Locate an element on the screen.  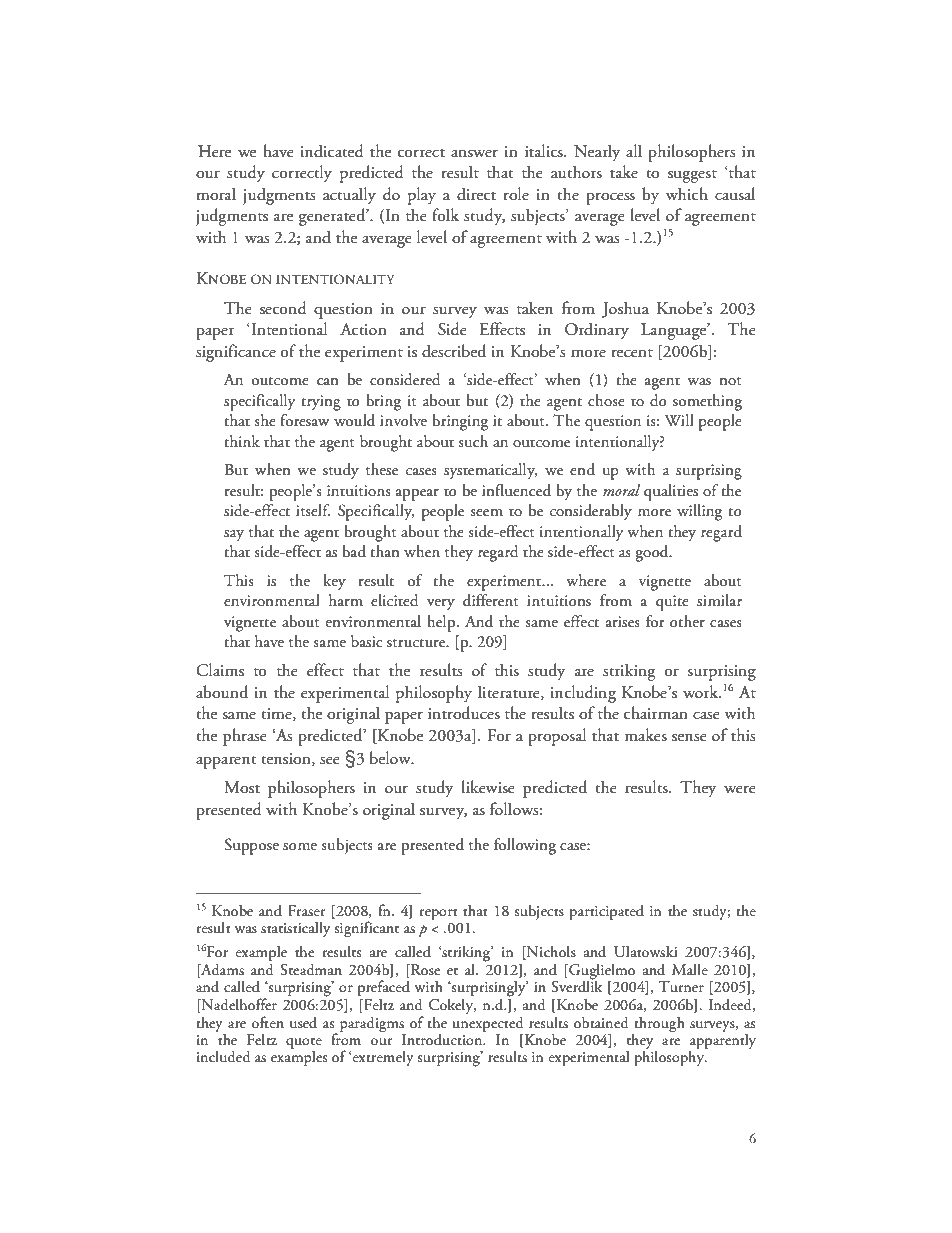
direct is located at coordinates (476, 194).
